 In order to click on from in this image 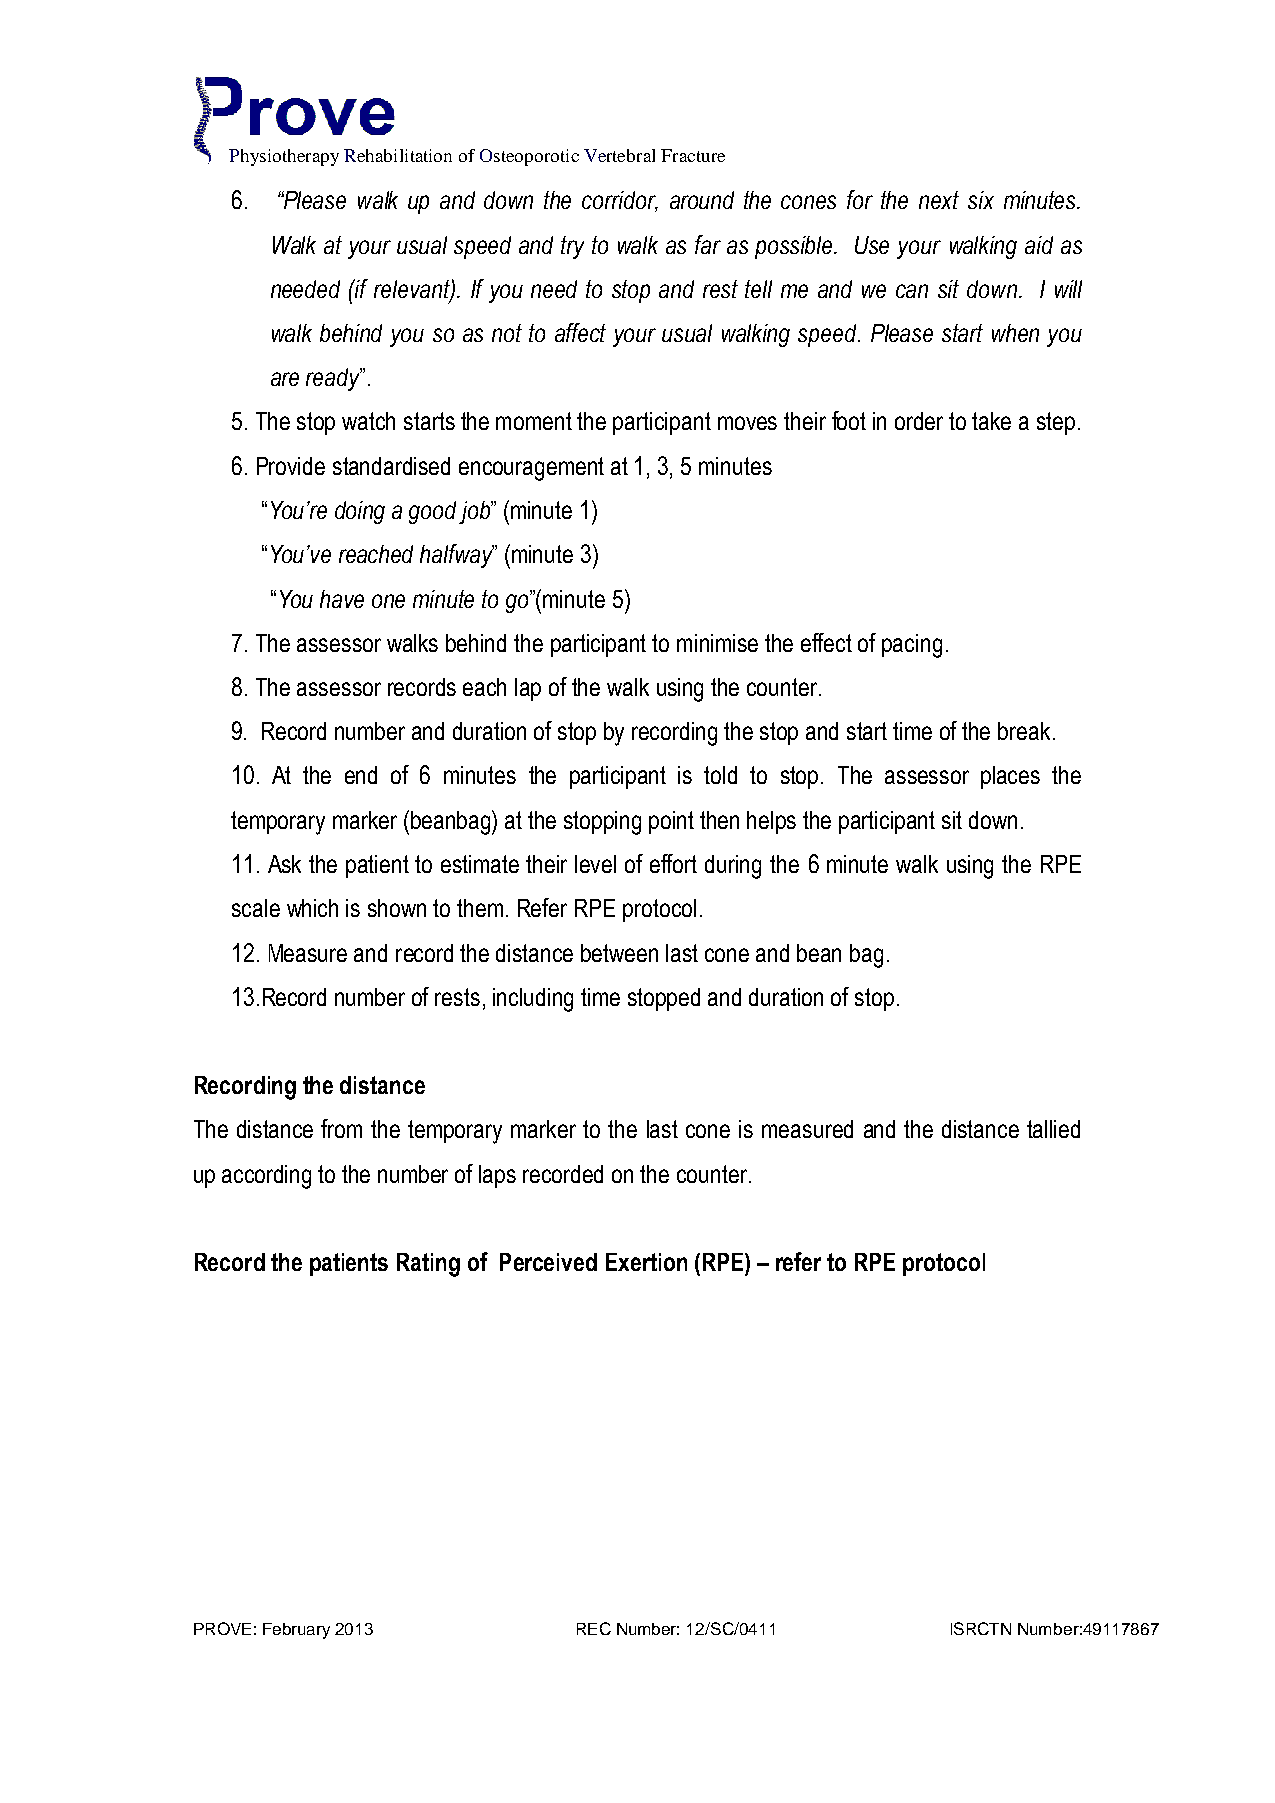, I will do `click(341, 1128)`.
